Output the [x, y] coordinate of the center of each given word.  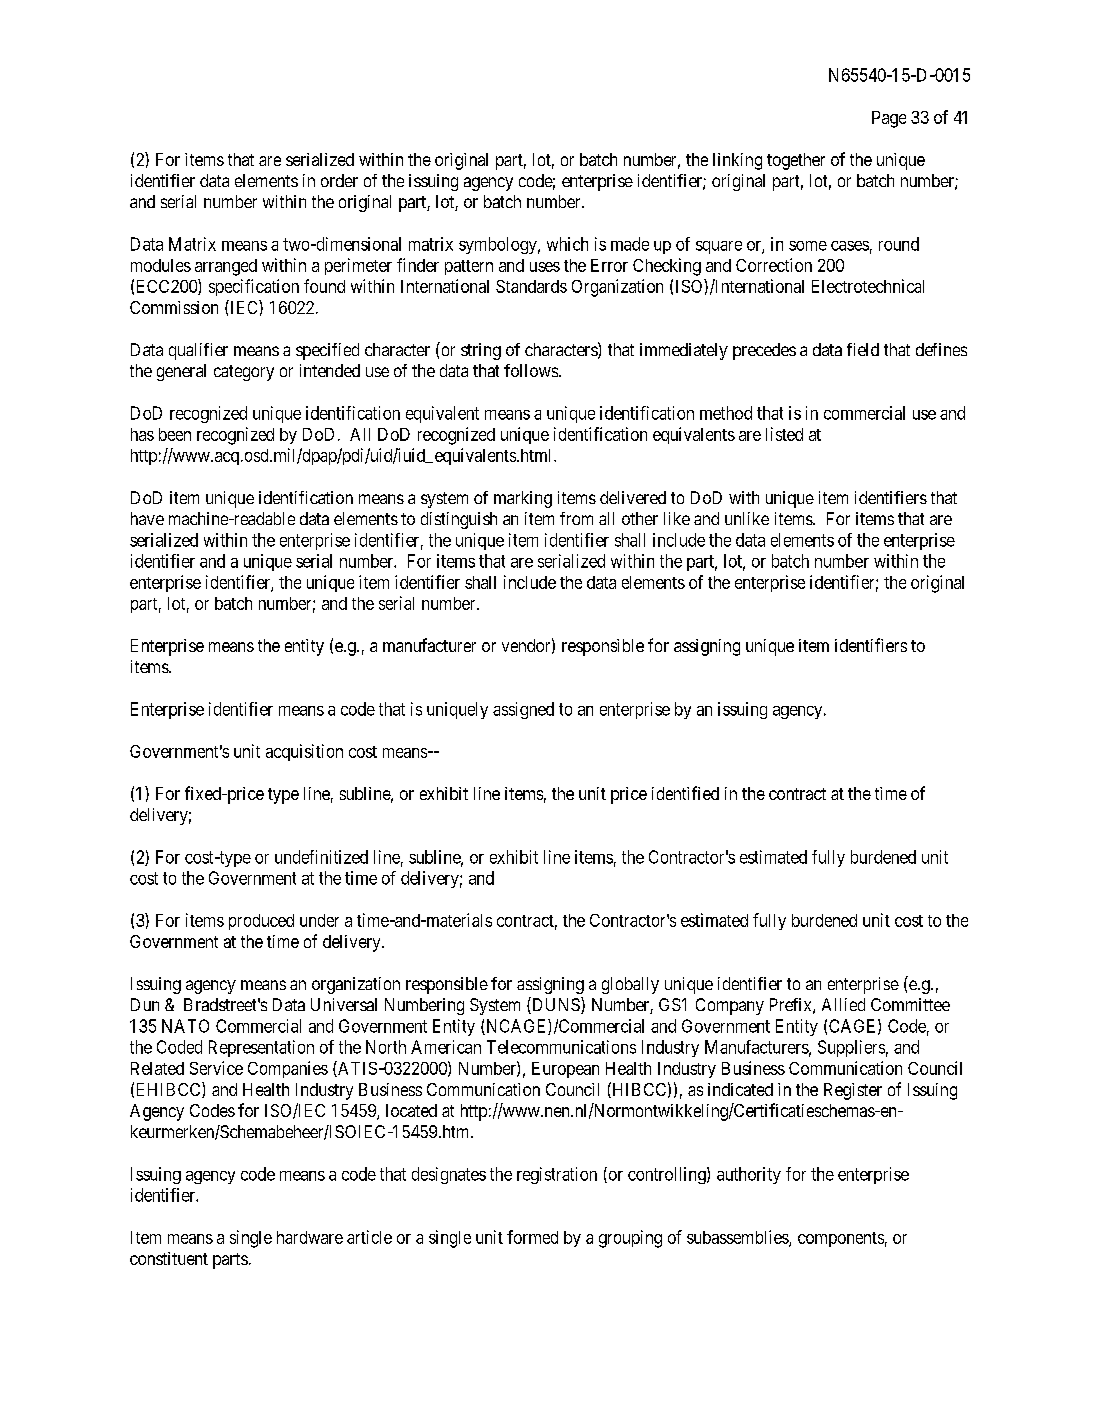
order [339, 180]
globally [630, 985]
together [796, 161]
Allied [843, 1004]
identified [685, 793]
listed [784, 434]
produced [261, 922]
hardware [310, 1237]
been [175, 434]
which [567, 244]
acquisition [304, 752]
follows [531, 370]
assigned [523, 710]
